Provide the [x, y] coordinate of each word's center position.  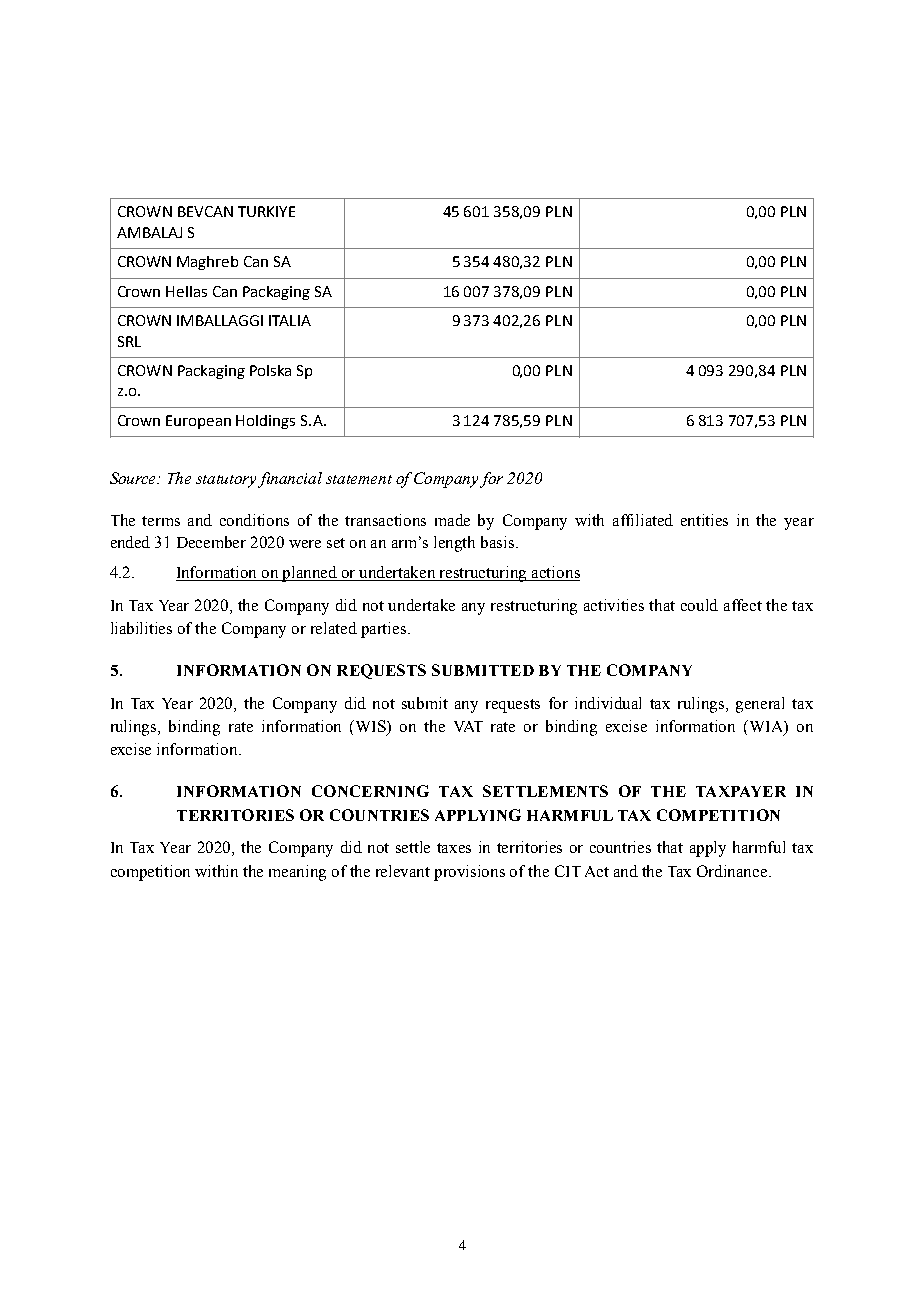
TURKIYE [266, 211]
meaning [297, 873]
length [454, 544]
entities [704, 520]
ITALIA [290, 320]
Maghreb [207, 263]
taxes [454, 848]
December [211, 542]
